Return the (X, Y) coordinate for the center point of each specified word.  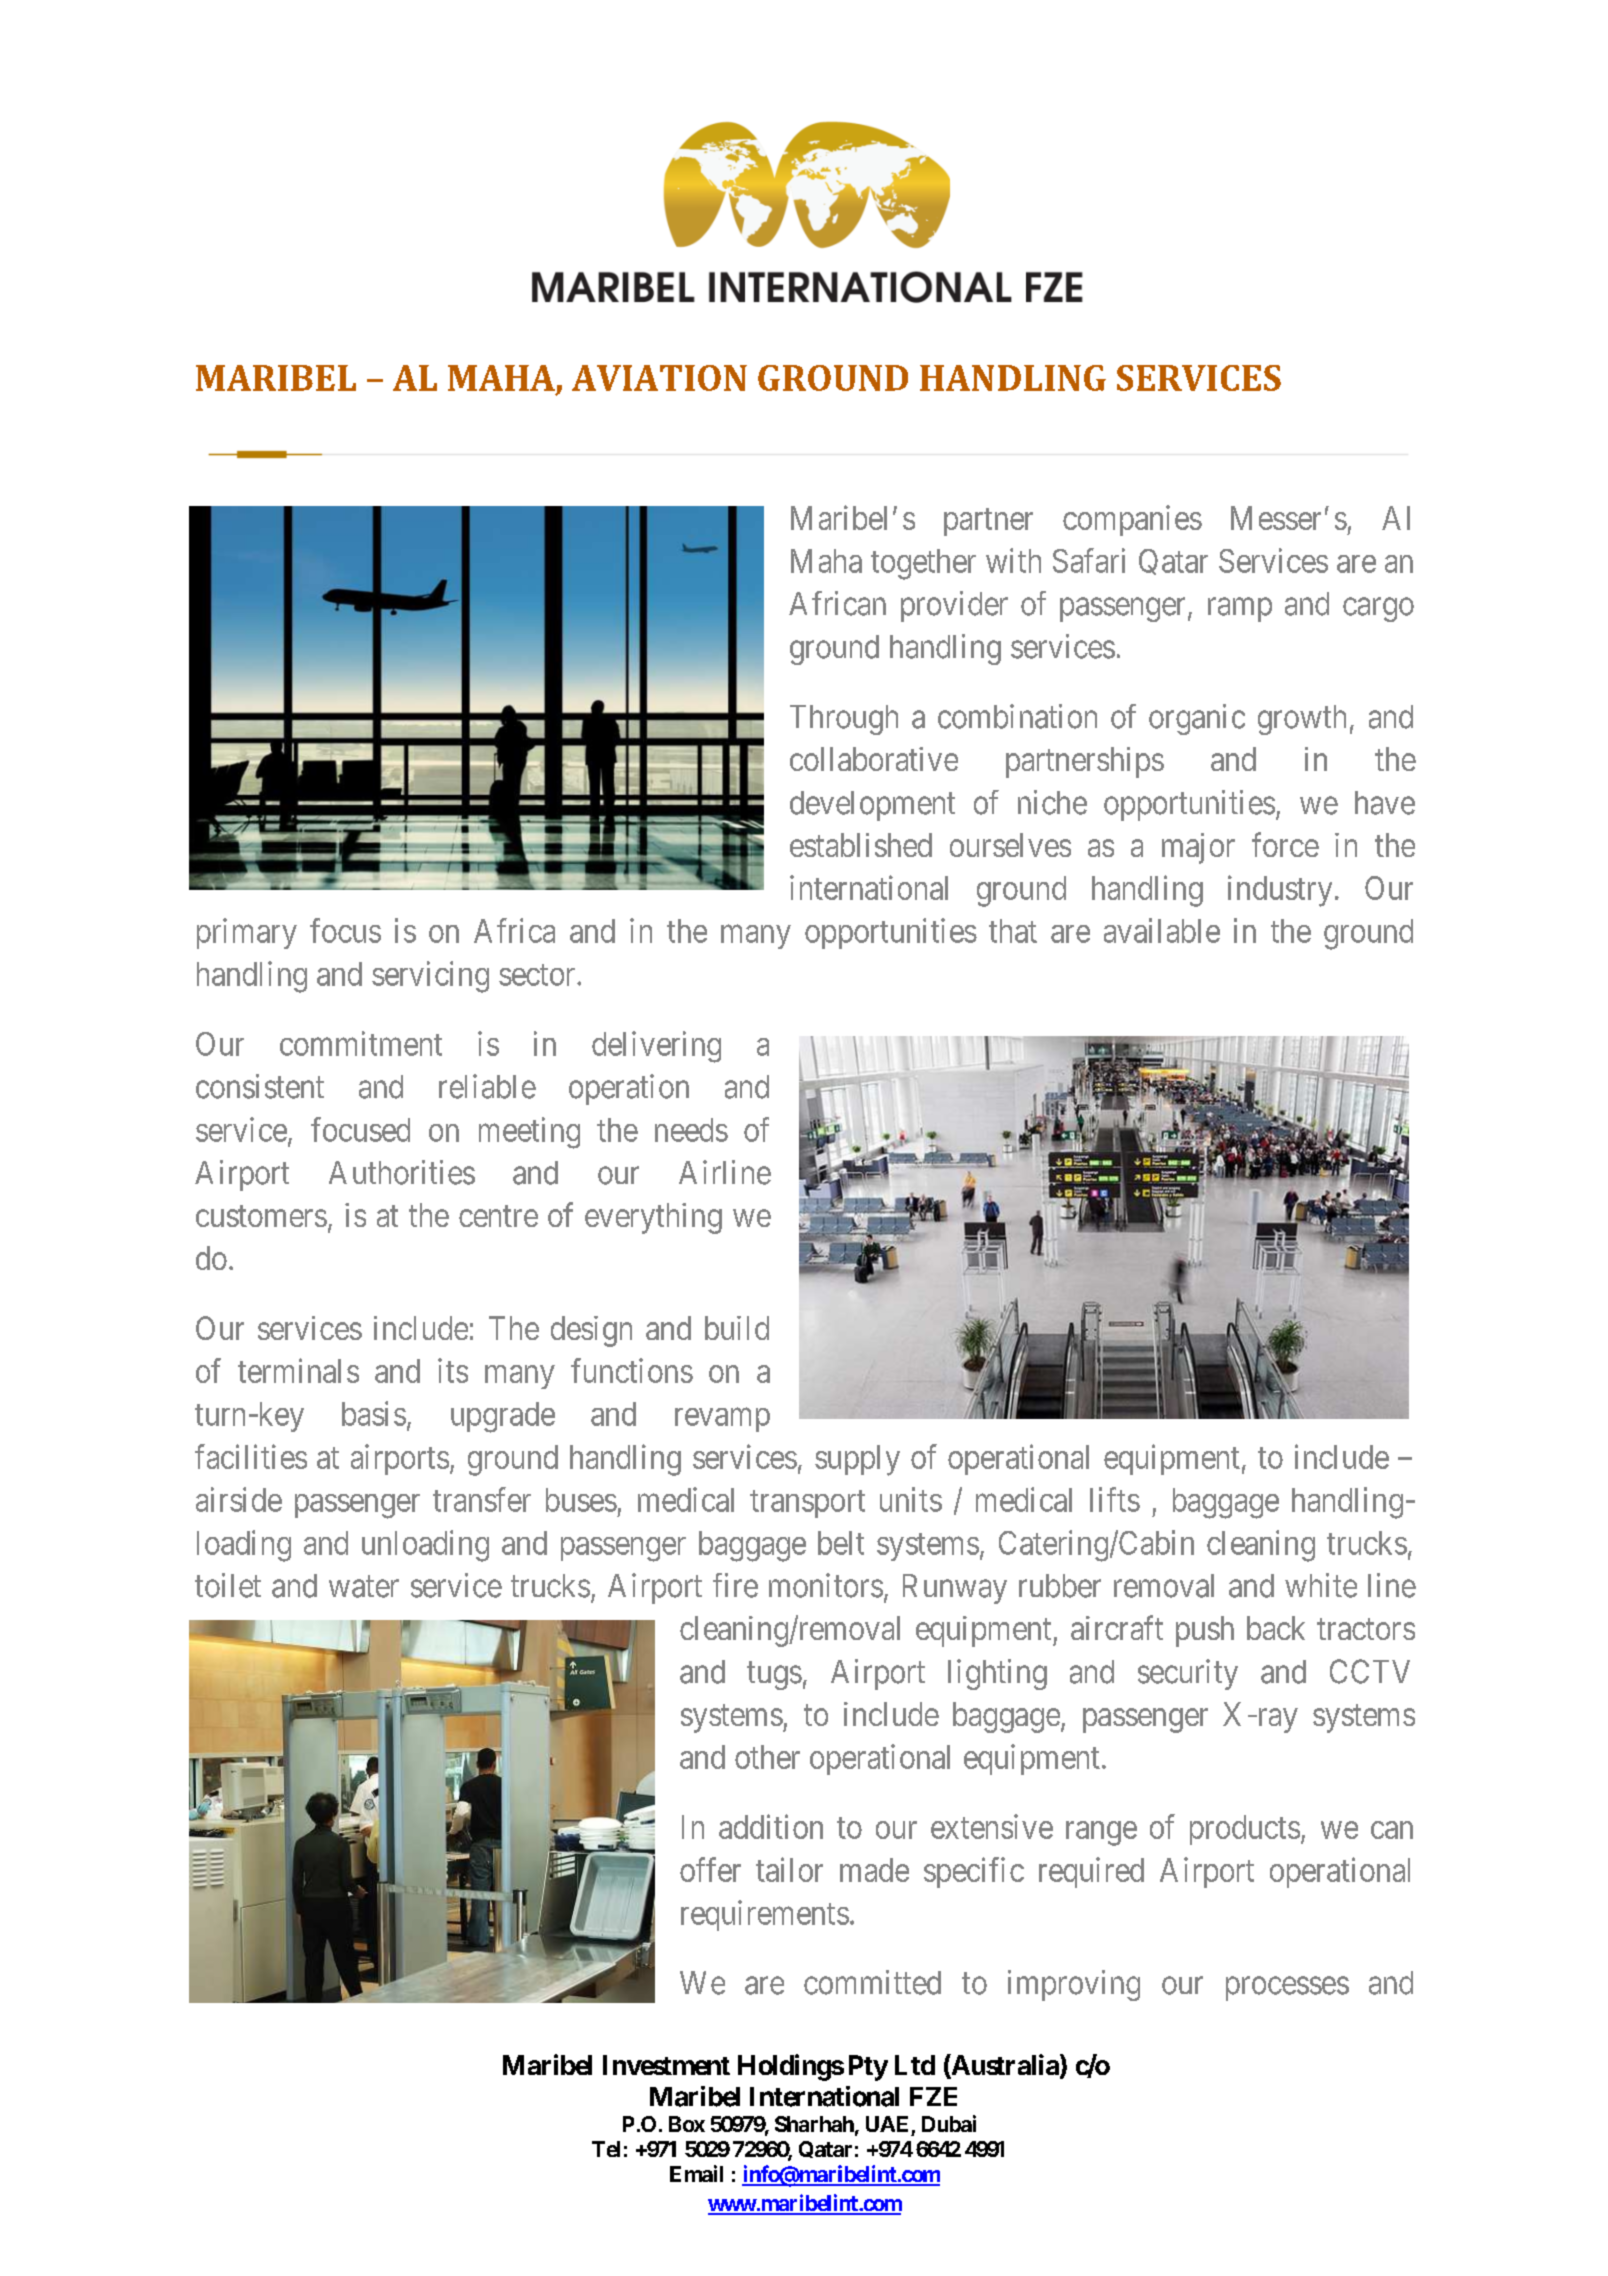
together (923, 564)
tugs (774, 1676)
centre (498, 1216)
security (1188, 1674)
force (1285, 844)
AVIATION (659, 378)
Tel (606, 2149)
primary (247, 933)
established (861, 845)
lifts (1115, 1499)
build (737, 1328)
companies (1132, 520)
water (364, 1587)
